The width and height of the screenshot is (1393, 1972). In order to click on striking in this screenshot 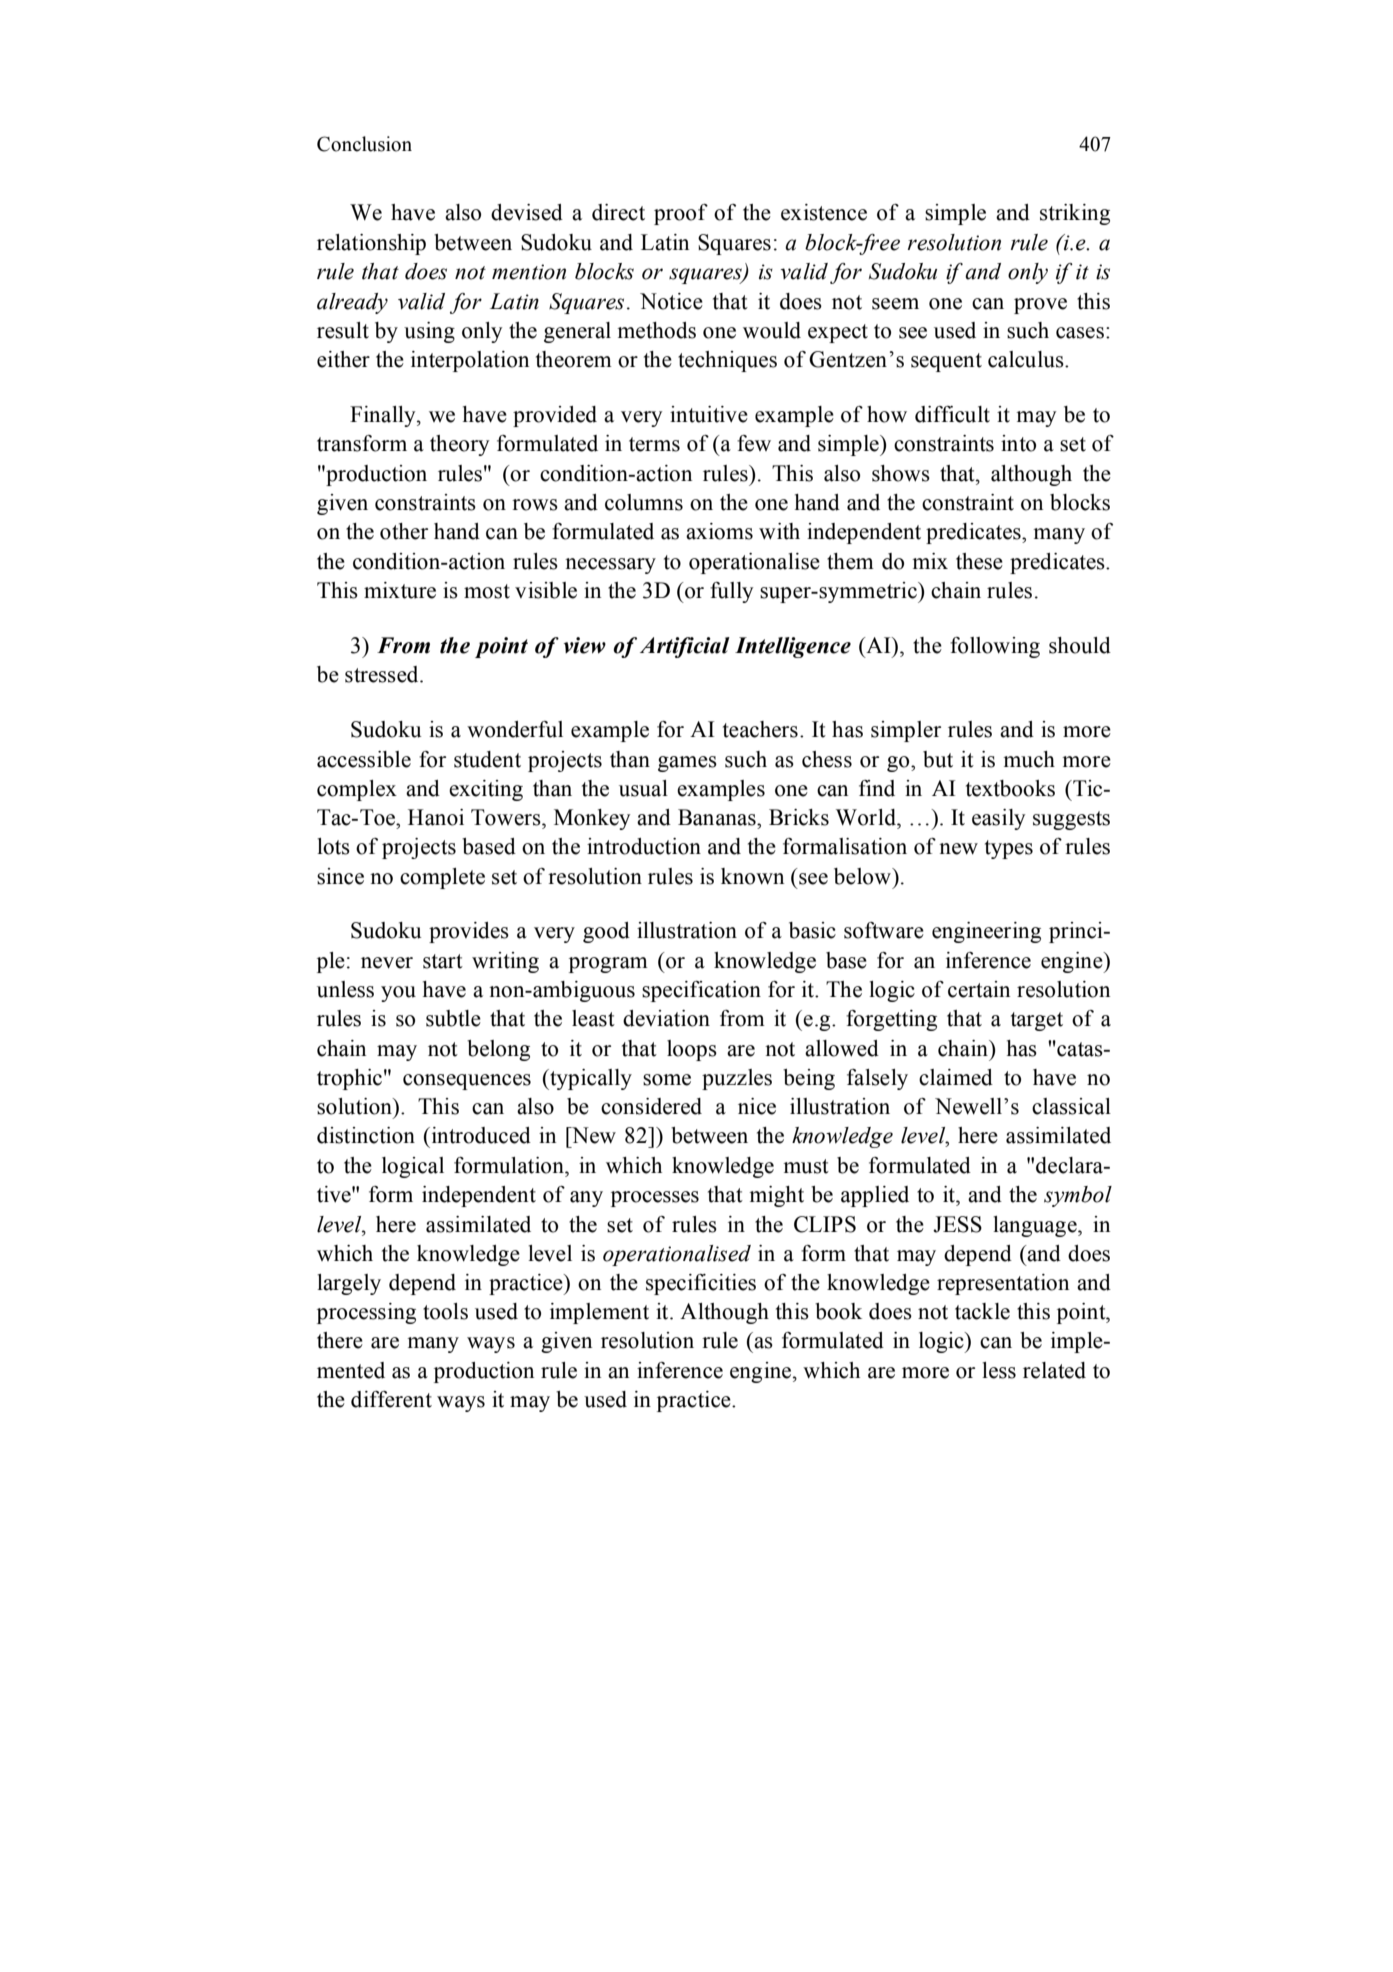, I will do `click(1075, 214)`.
